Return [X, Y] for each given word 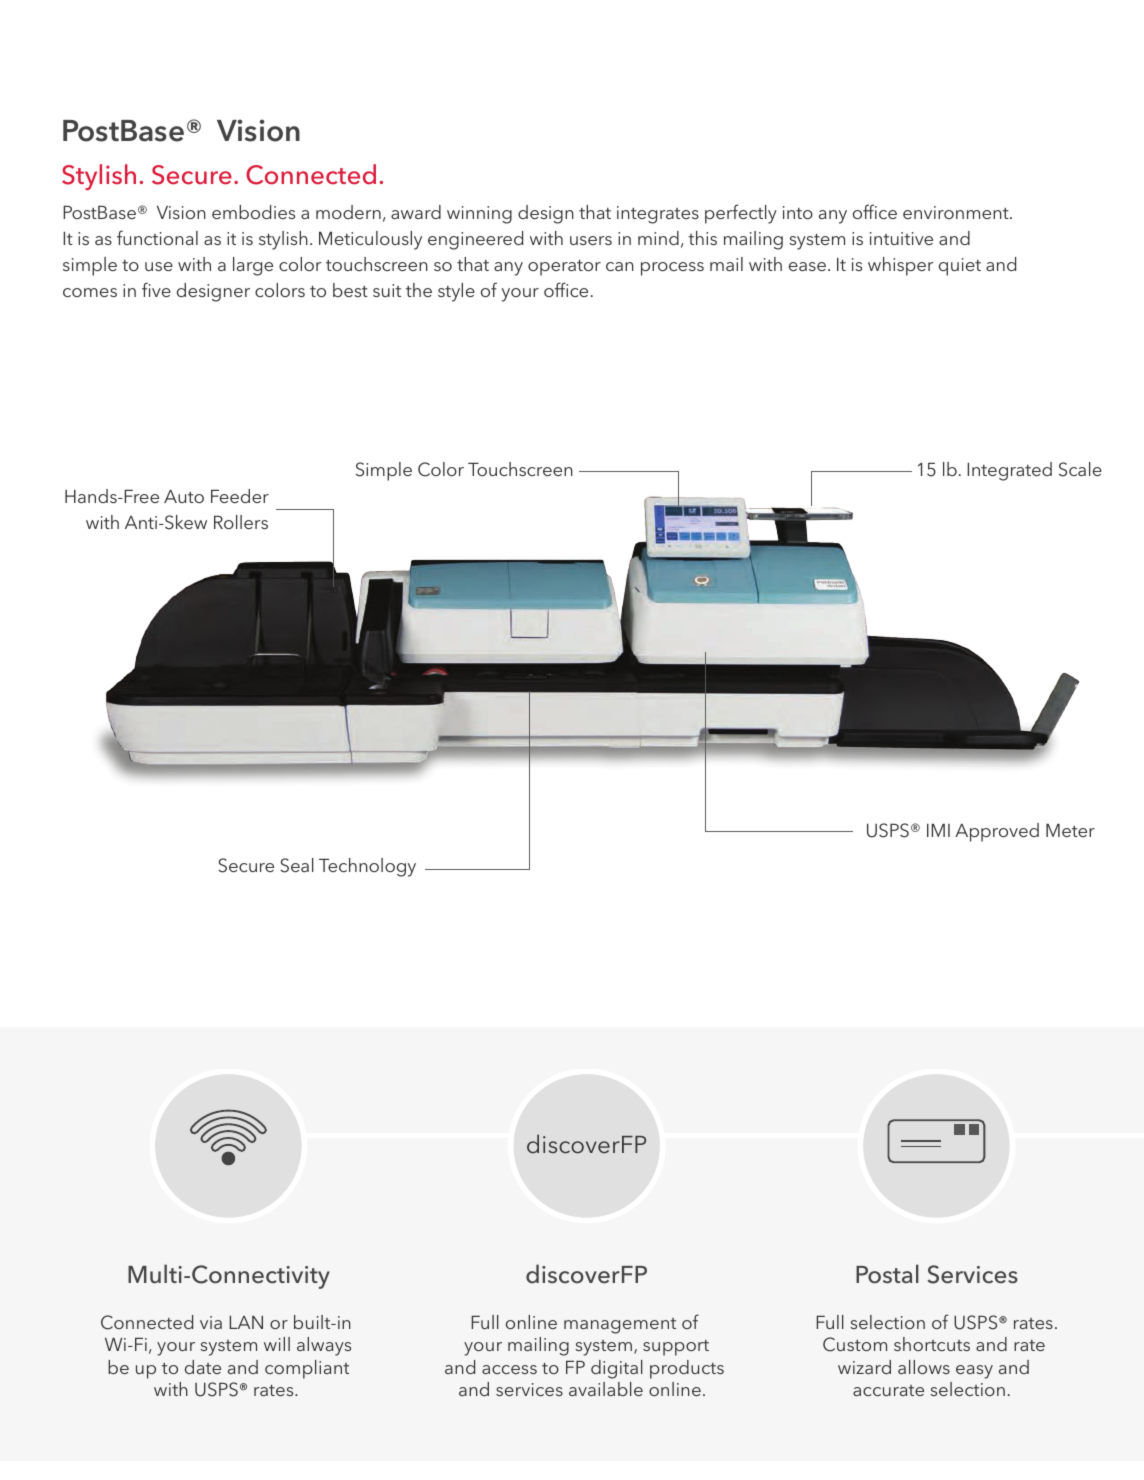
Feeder [240, 496]
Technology [367, 867]
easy [974, 1372]
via [211, 1322]
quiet [960, 267]
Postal [887, 1274]
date [203, 1367]
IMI [938, 830]
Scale [1080, 469]
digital [617, 1369]
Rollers [241, 522]
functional [157, 237]
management [620, 1326]
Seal [297, 865]
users [591, 240]
